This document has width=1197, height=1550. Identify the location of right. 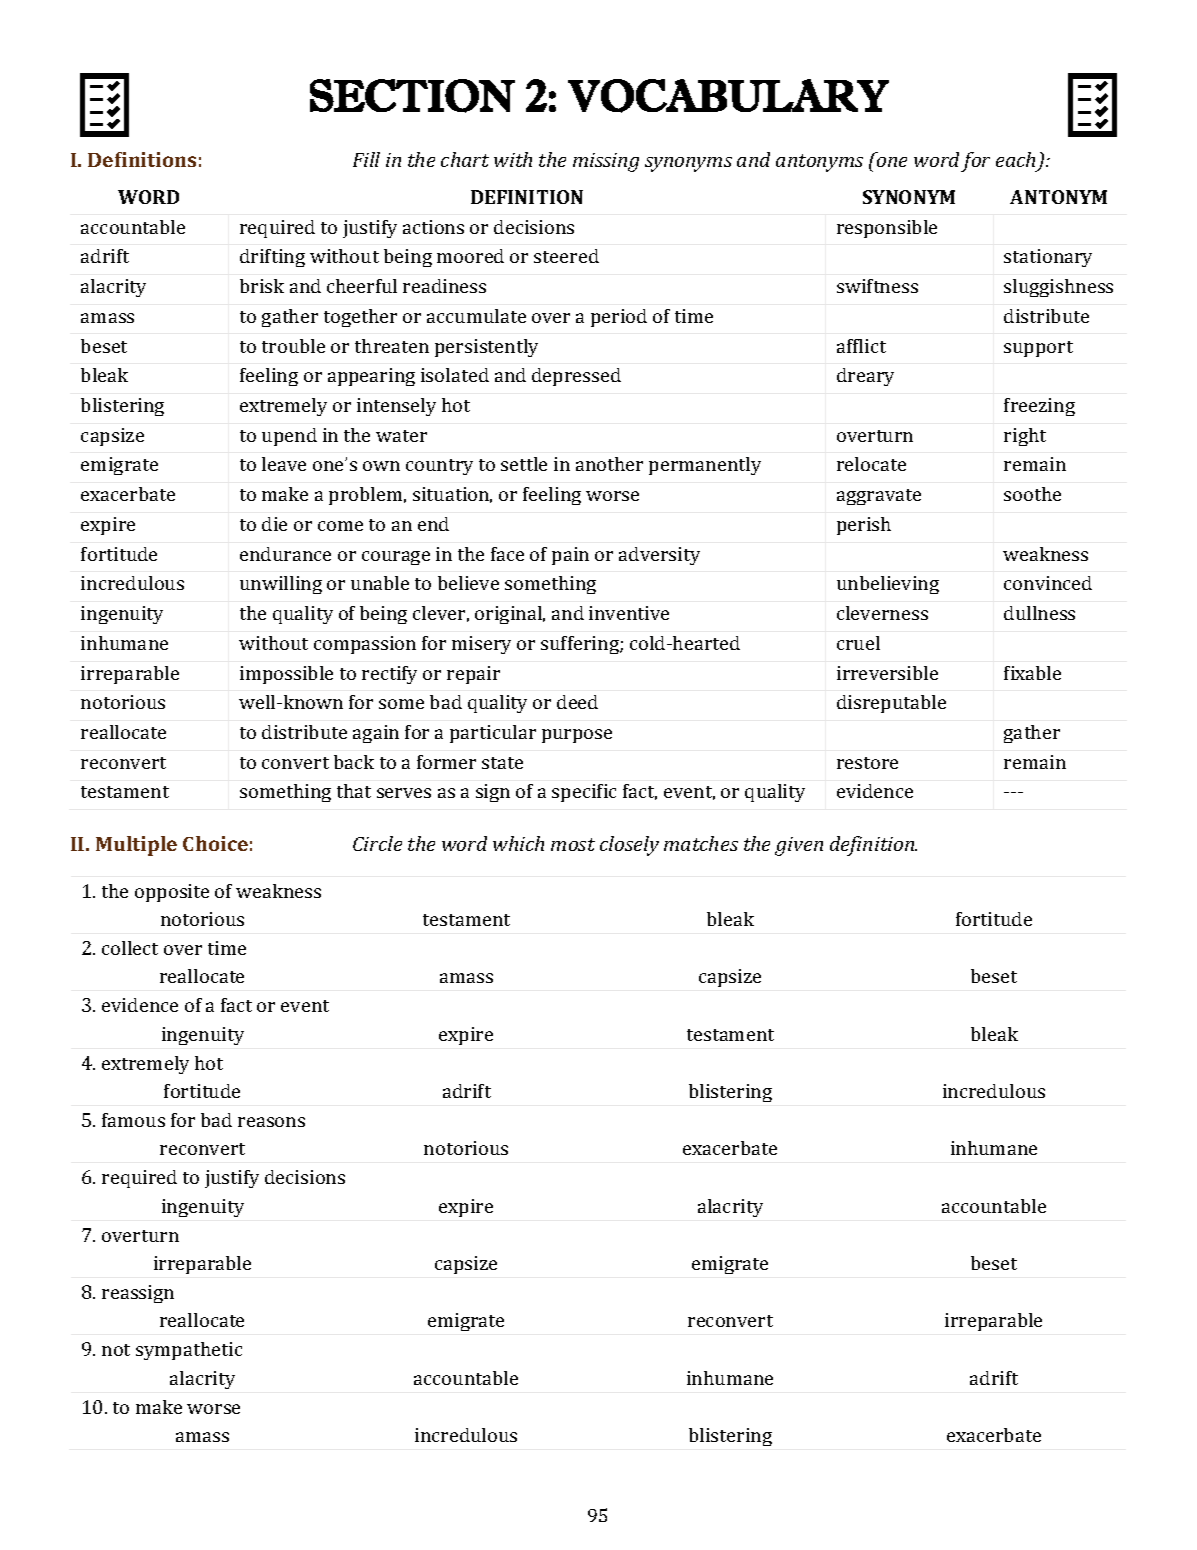
(1025, 437).
